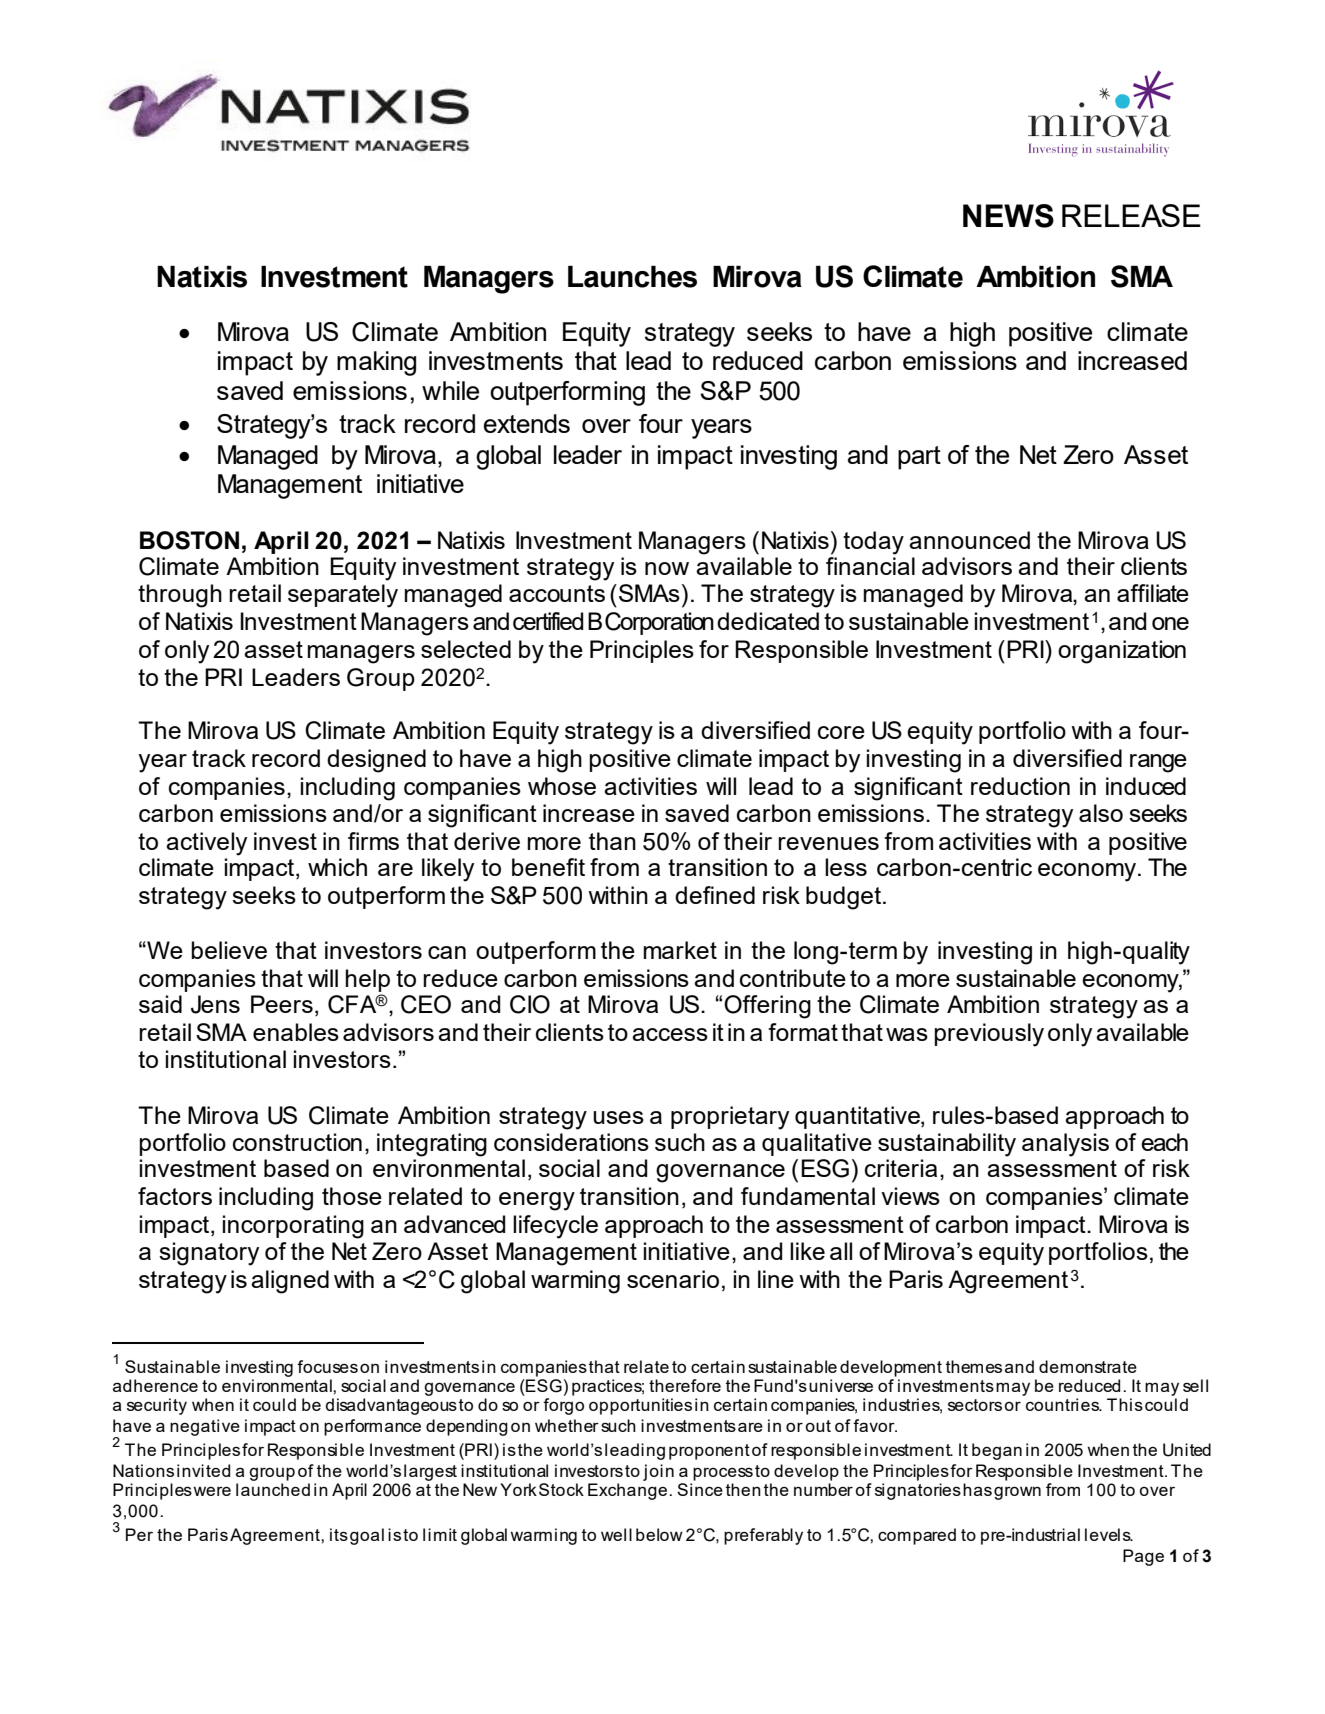 The image size is (1325, 1714). Describe the element at coordinates (632, 277) in the image. I see `Launches` at that location.
